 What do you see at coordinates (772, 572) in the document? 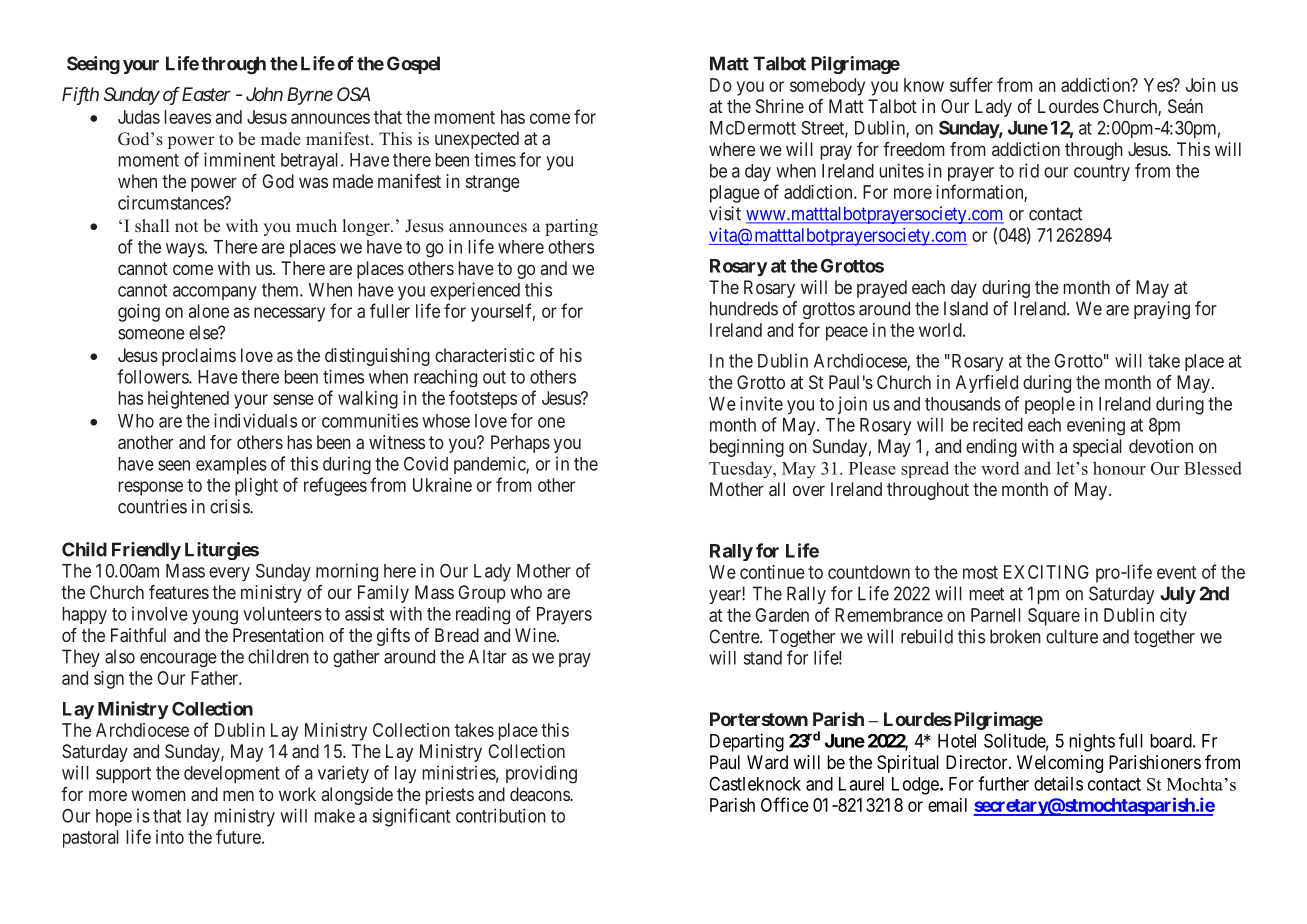
I see `continue` at bounding box center [772, 572].
